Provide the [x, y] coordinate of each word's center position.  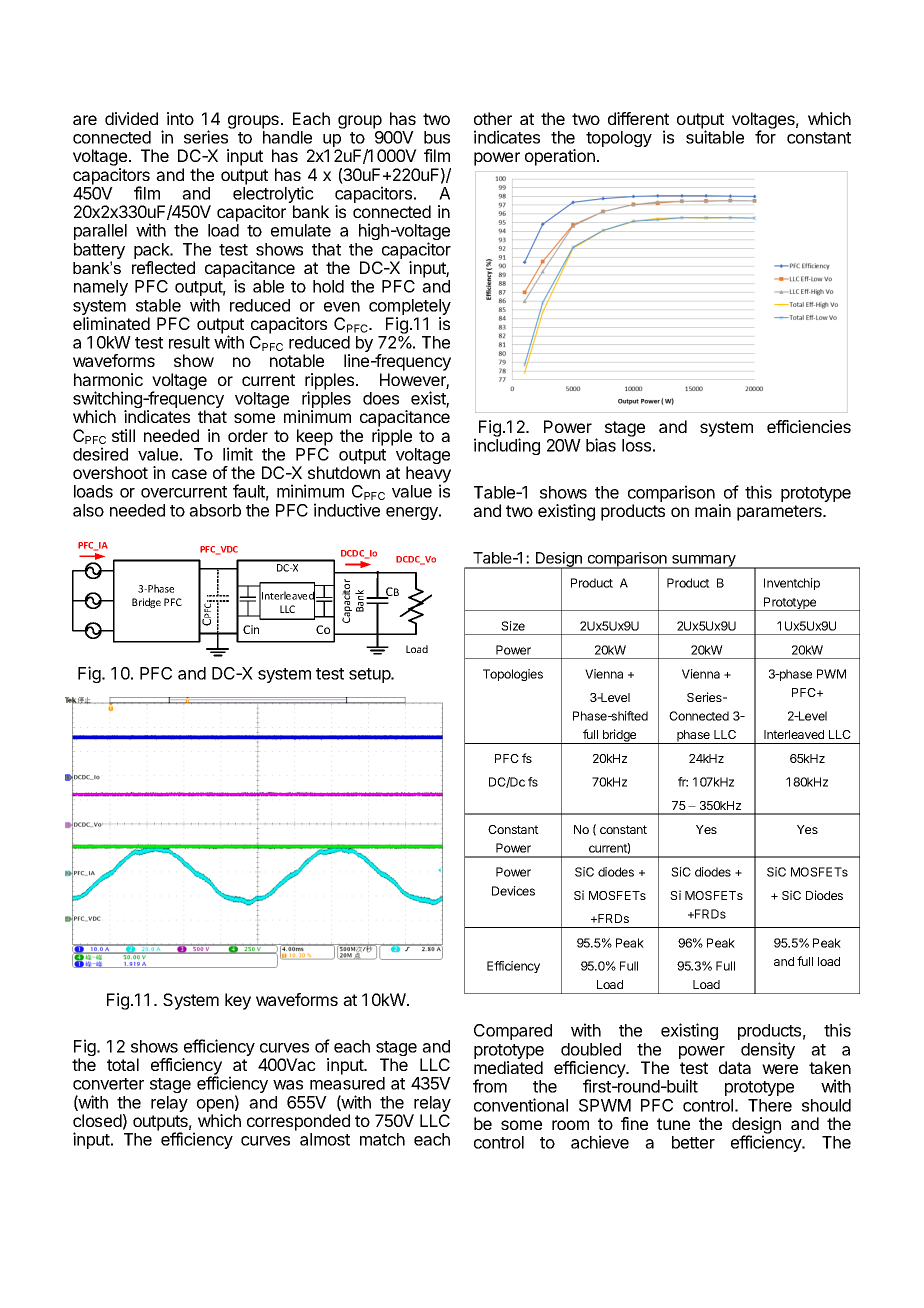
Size [513, 626]
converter [108, 1084]
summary [704, 562]
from [490, 1086]
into [180, 118]
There [770, 1105]
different [638, 118]
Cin [251, 629]
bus [437, 137]
